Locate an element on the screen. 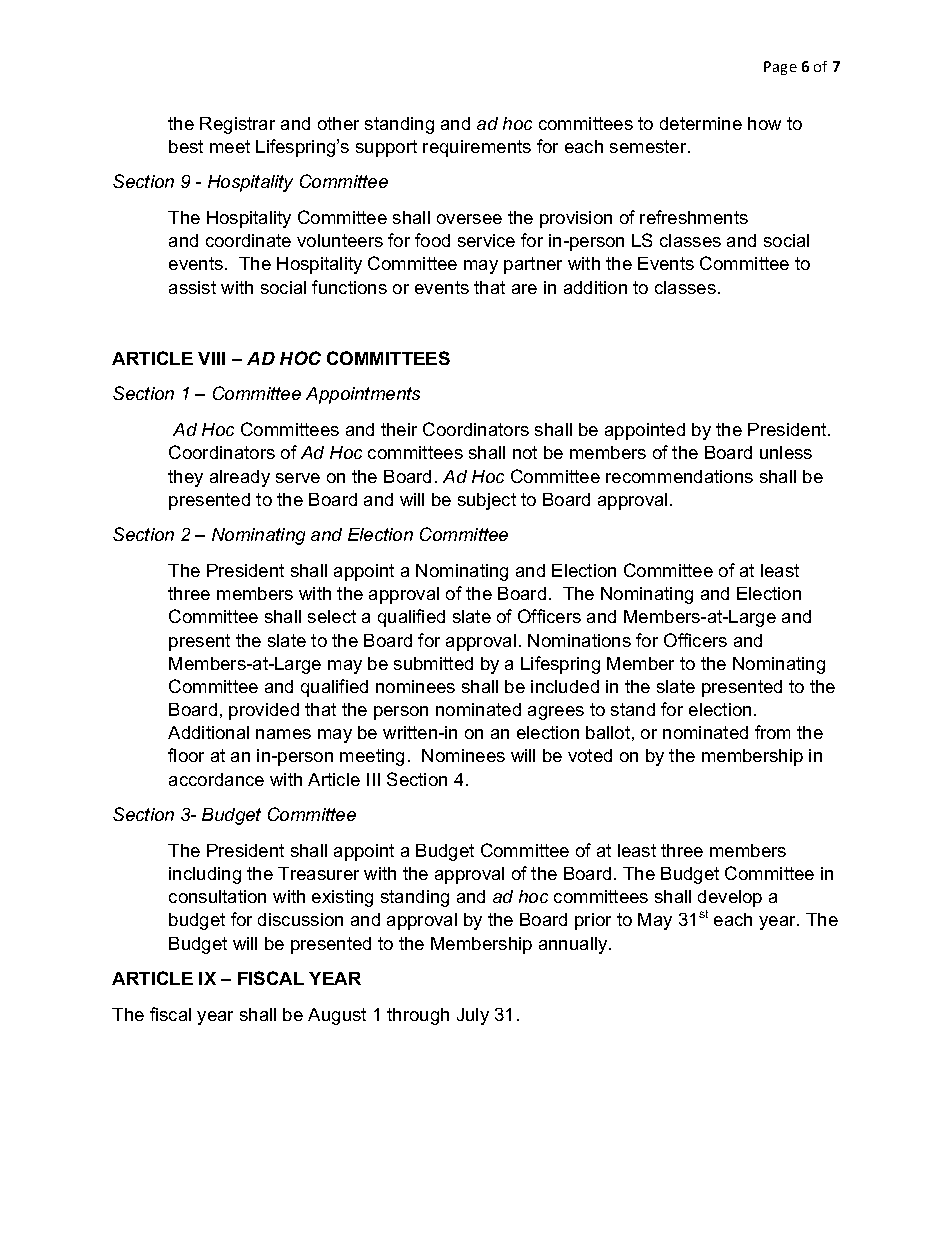 The image size is (952, 1233). Registrar is located at coordinates (237, 125).
